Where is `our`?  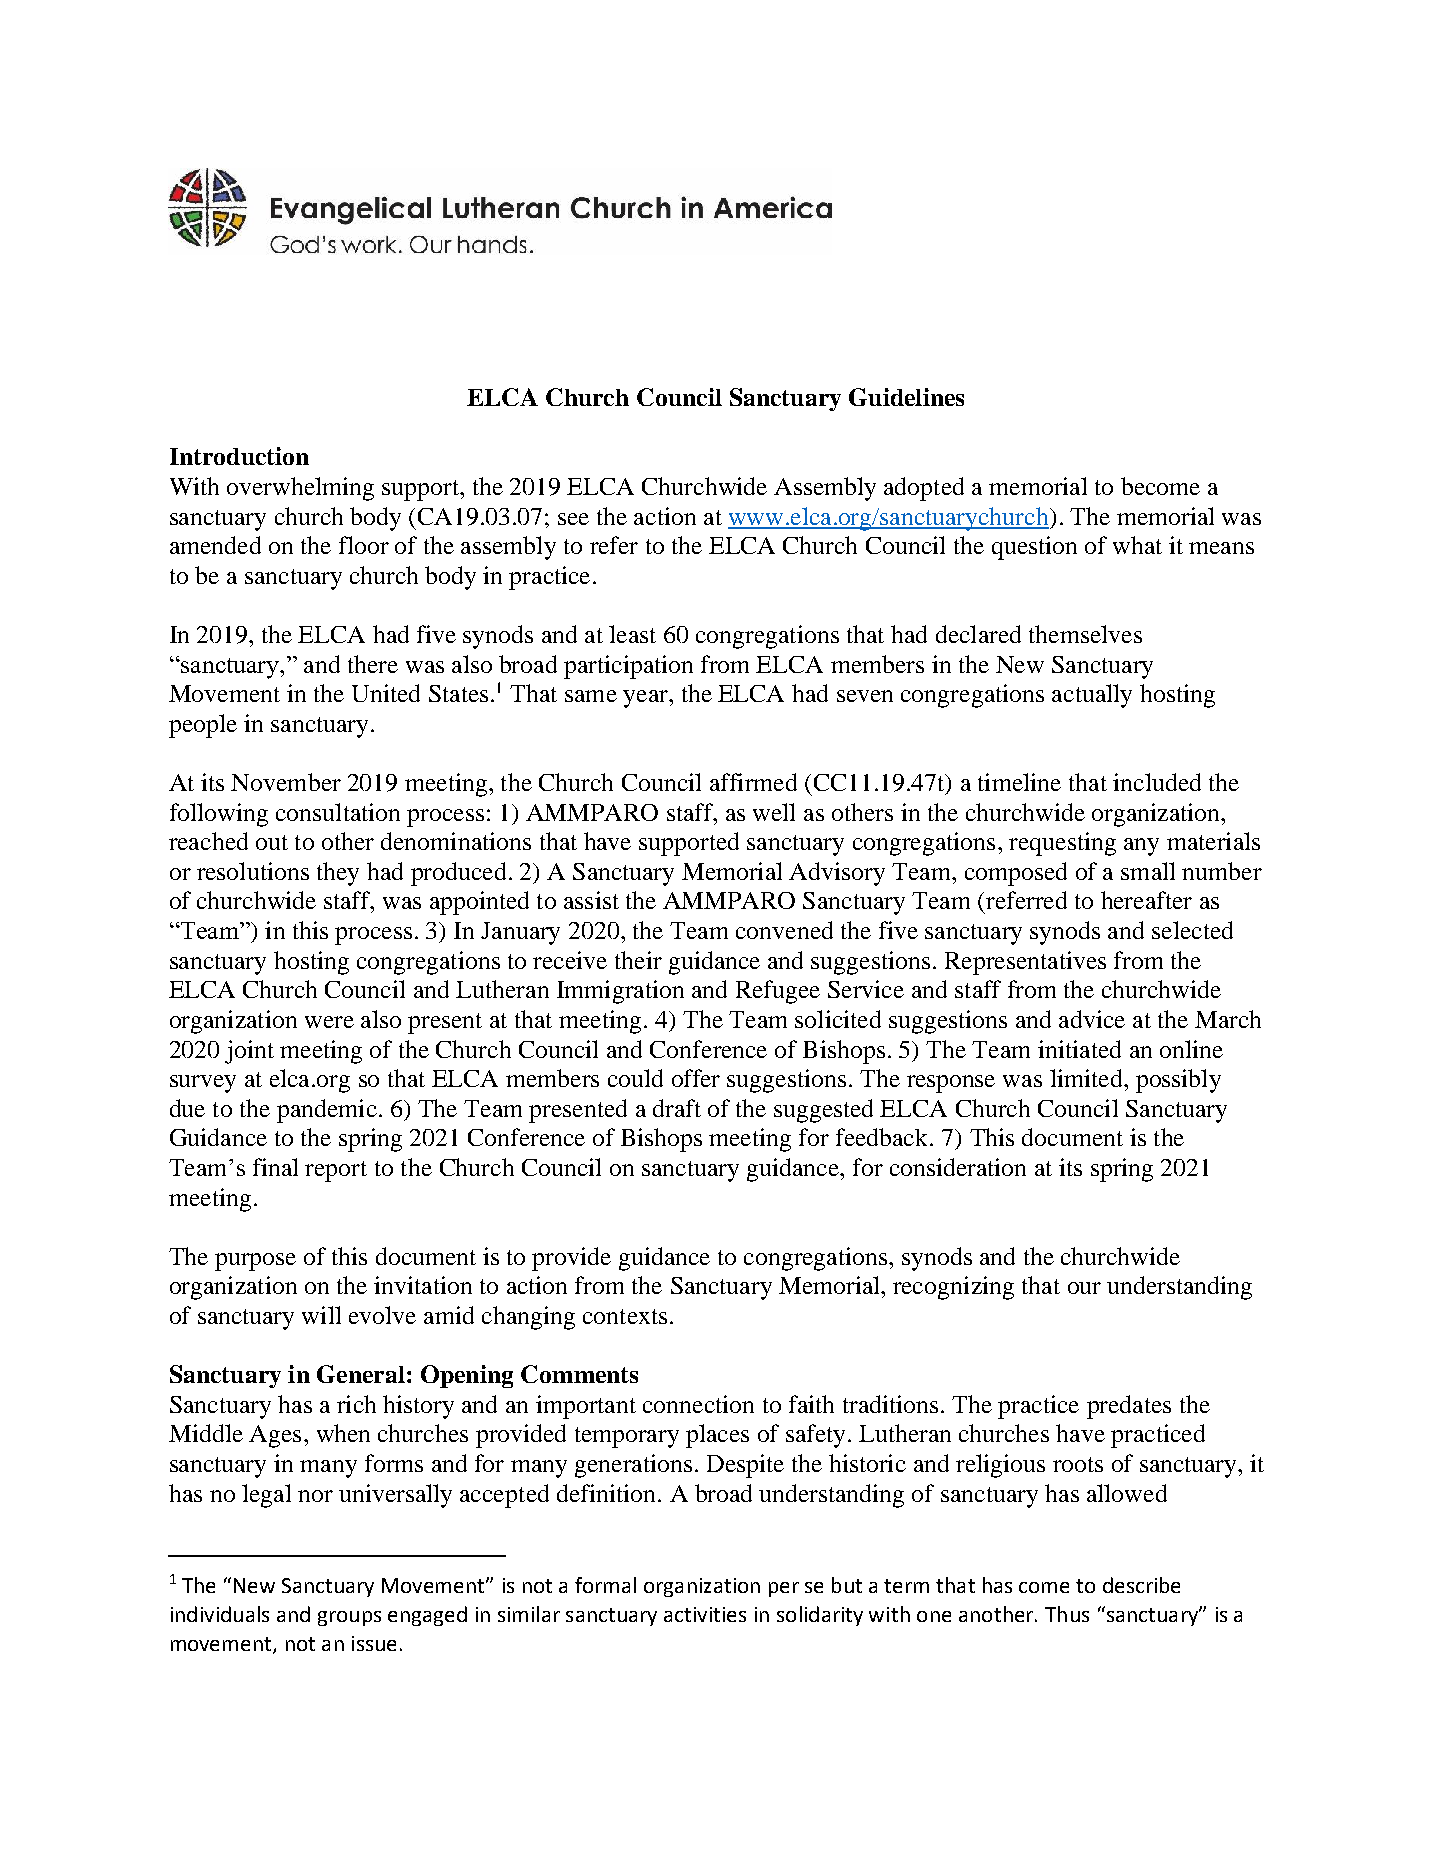 our is located at coordinates (1084, 1288).
